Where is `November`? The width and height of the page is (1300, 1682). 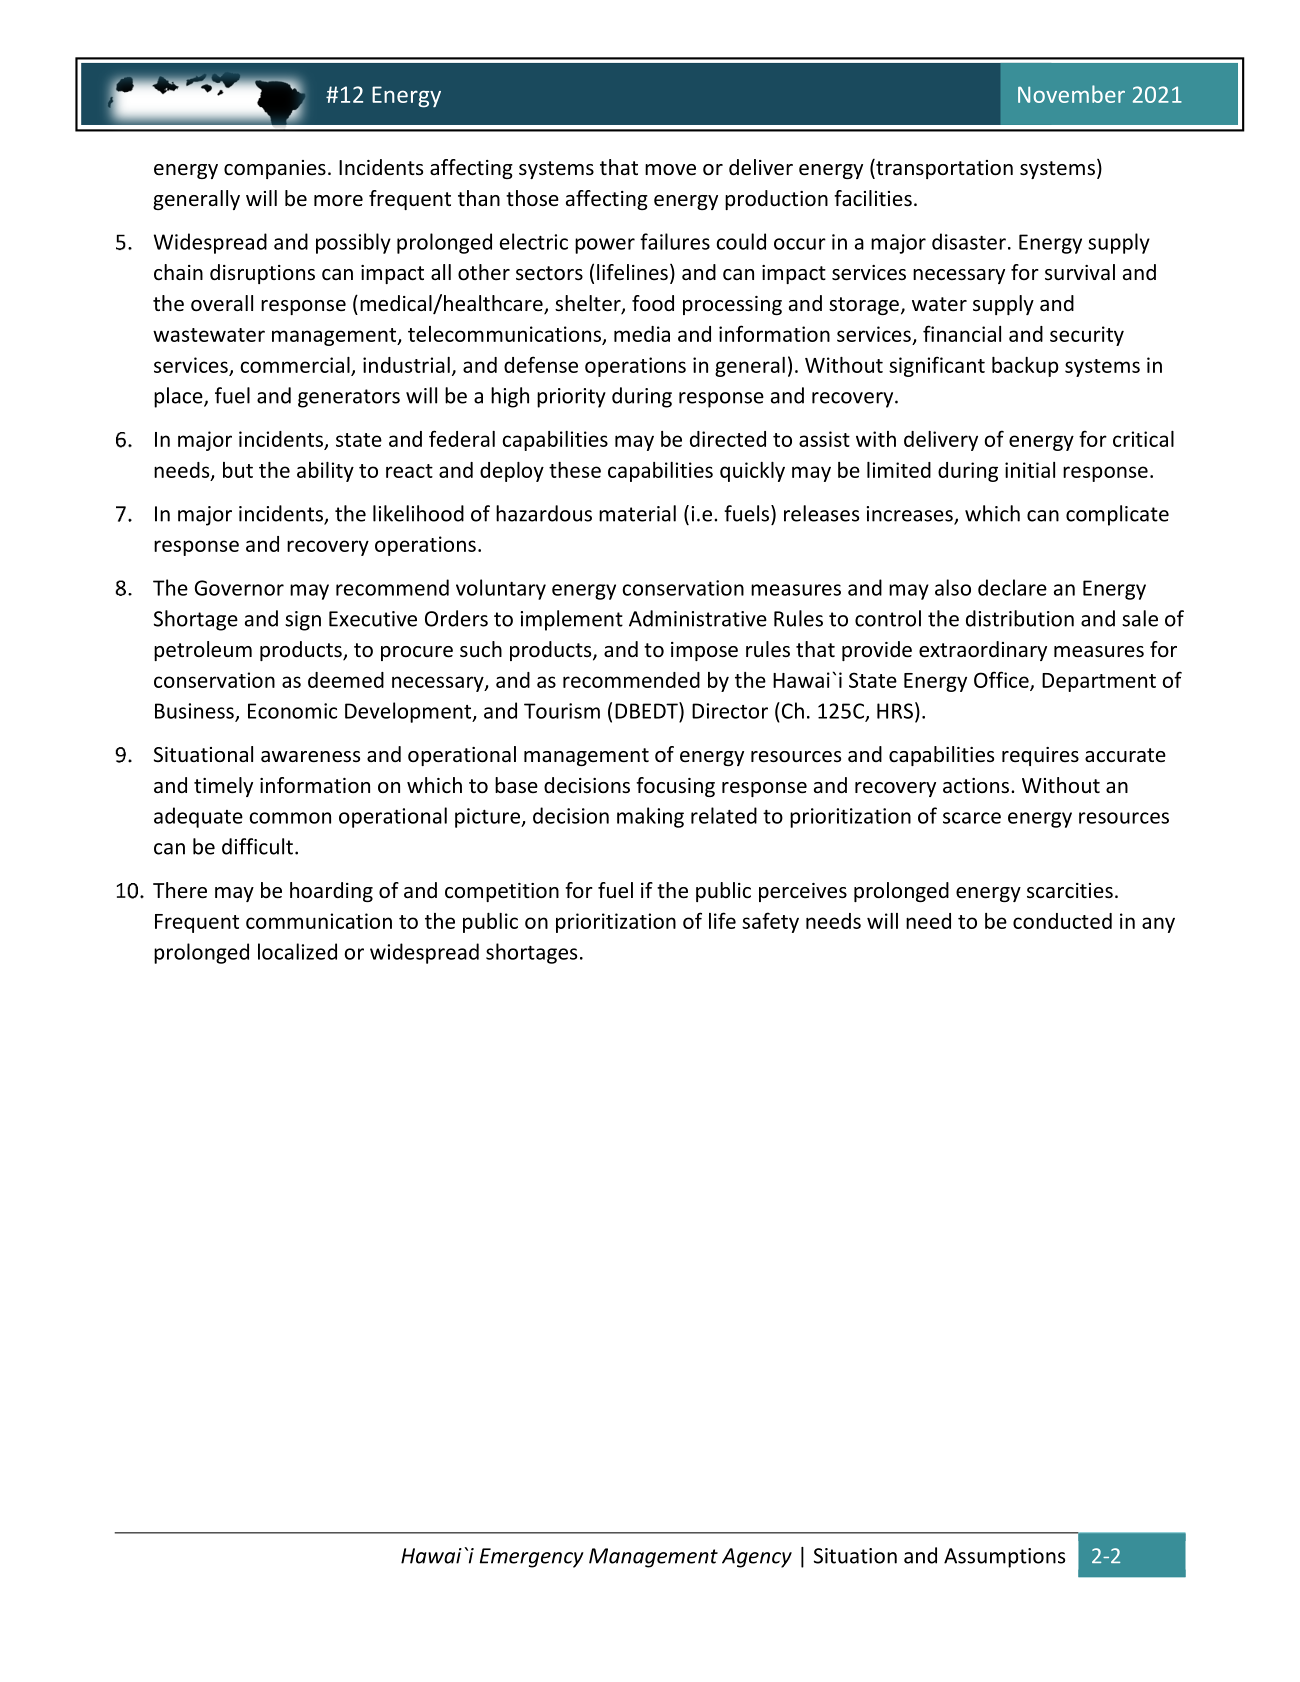
November is located at coordinates (1071, 94).
